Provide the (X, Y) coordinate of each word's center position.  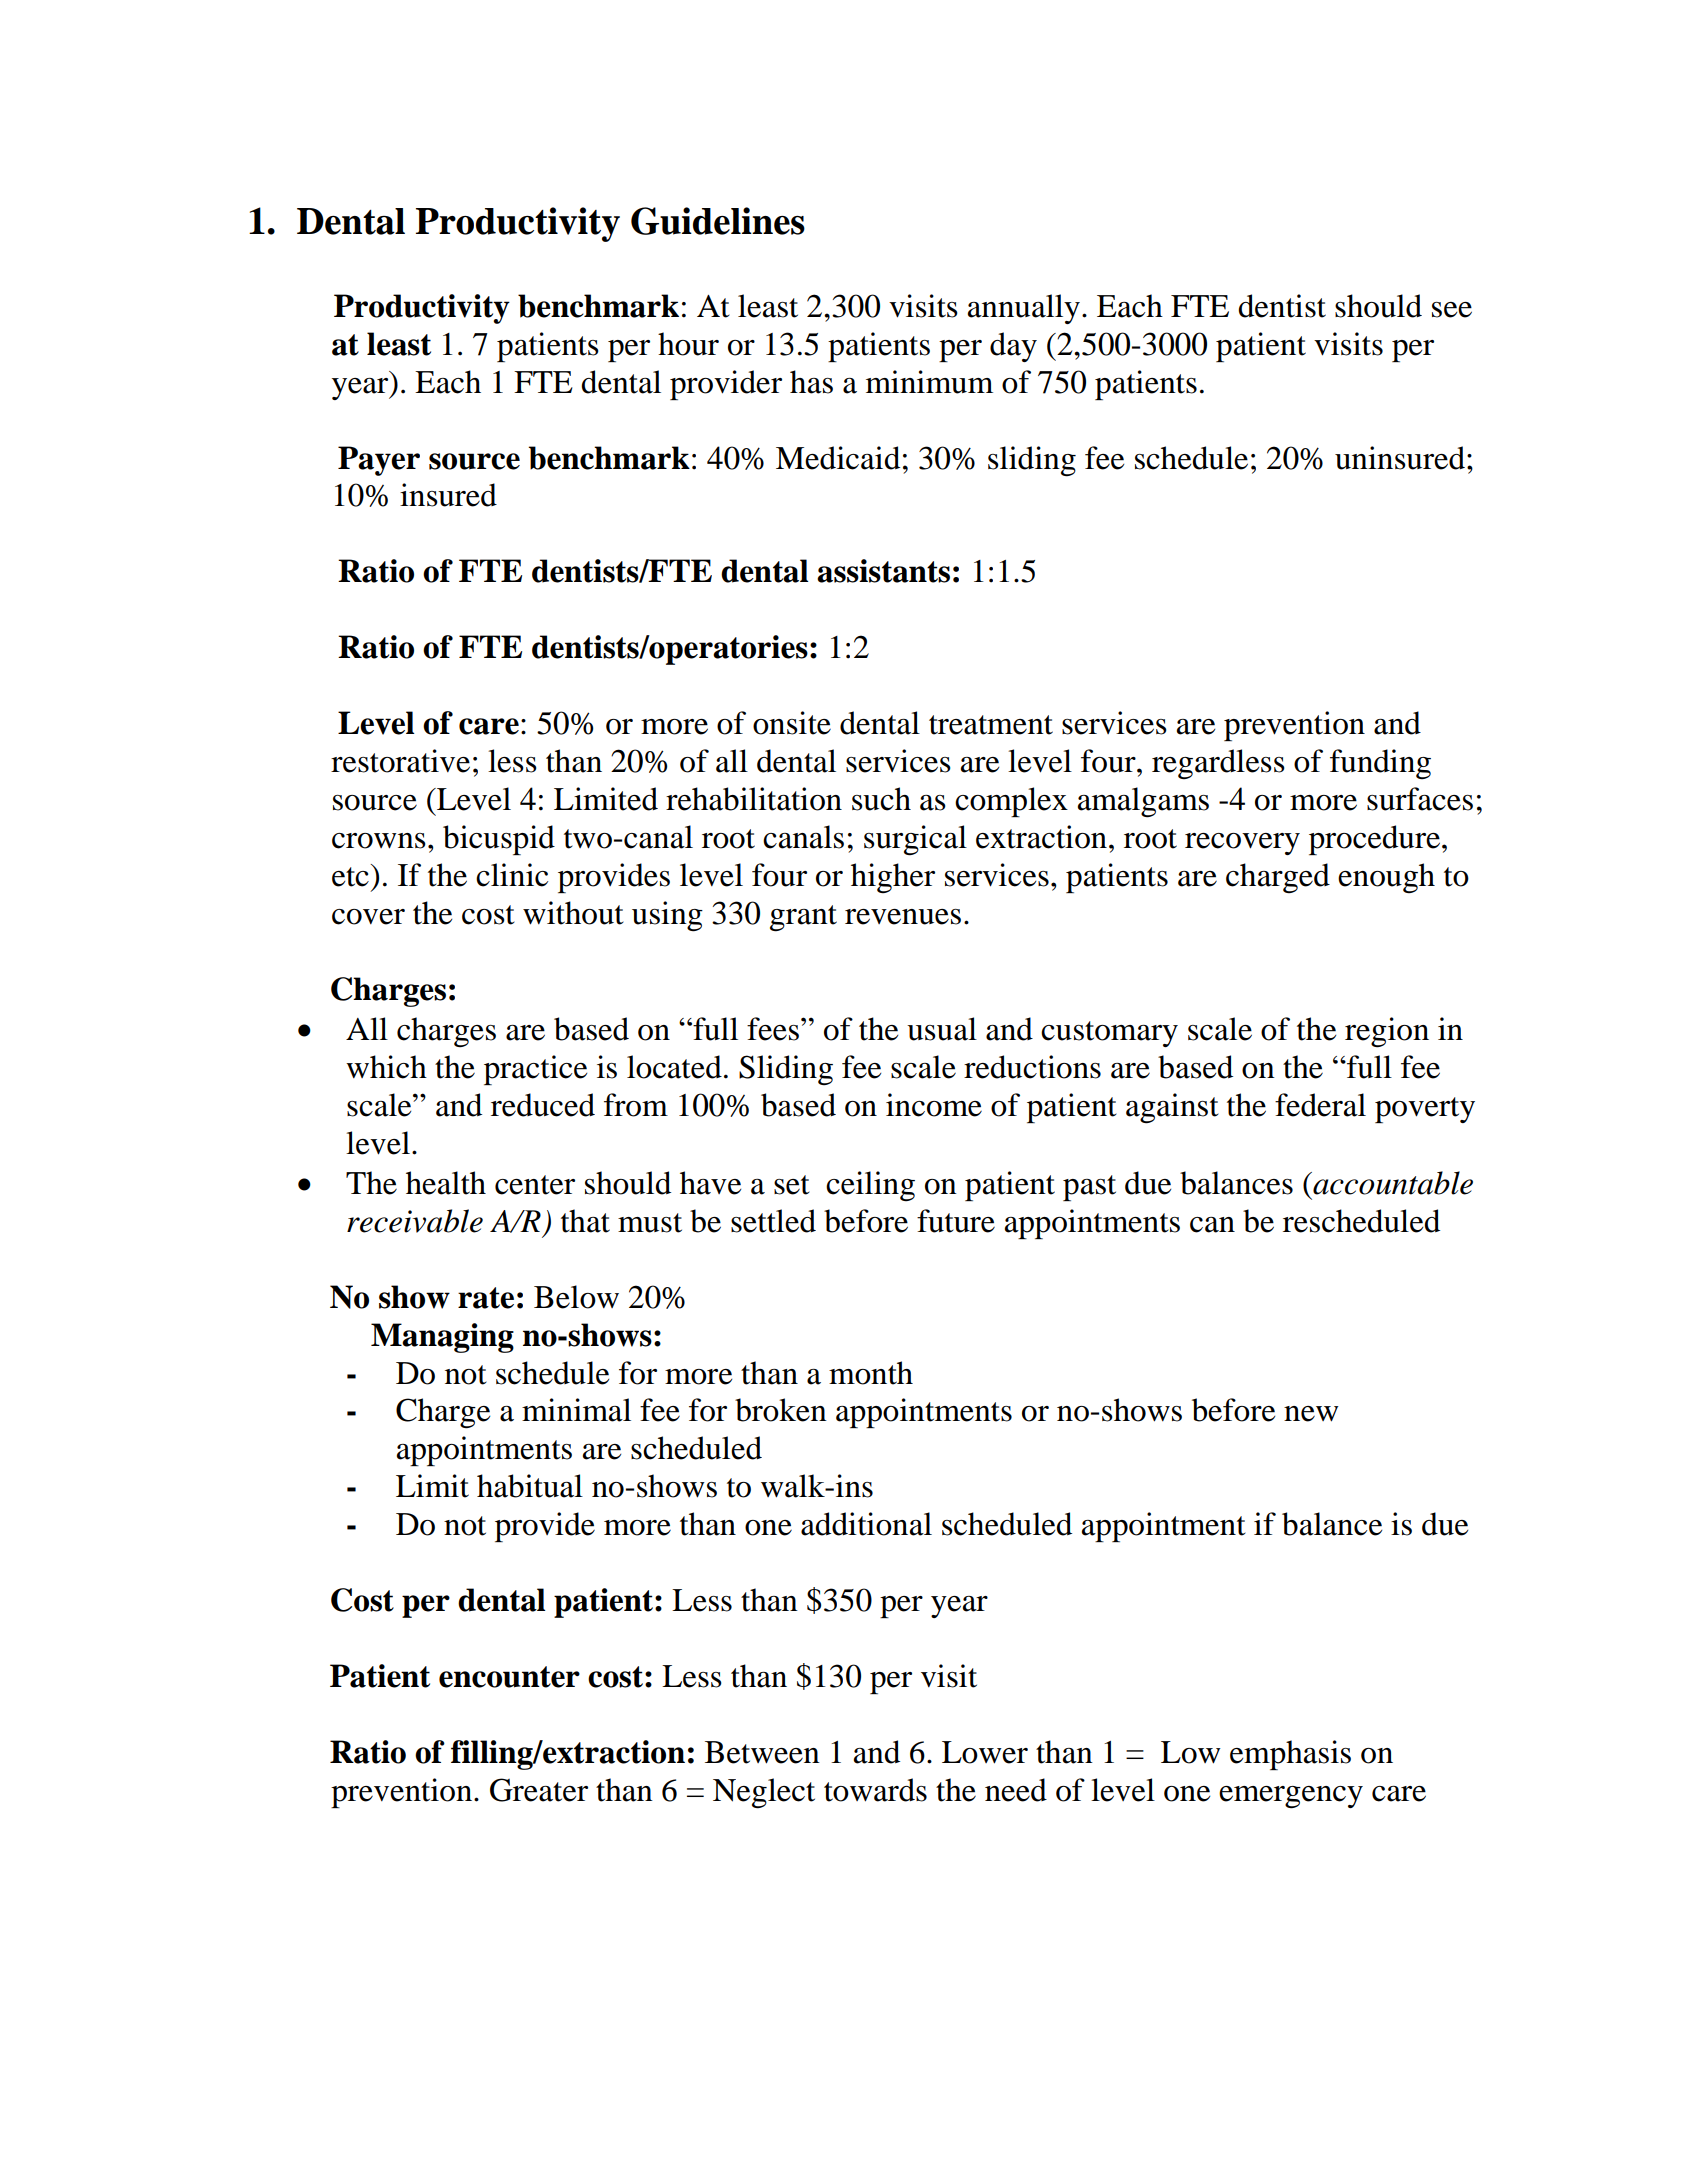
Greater (539, 1790)
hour (688, 344)
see (1452, 310)
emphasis (1290, 1755)
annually (1024, 309)
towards (875, 1790)
